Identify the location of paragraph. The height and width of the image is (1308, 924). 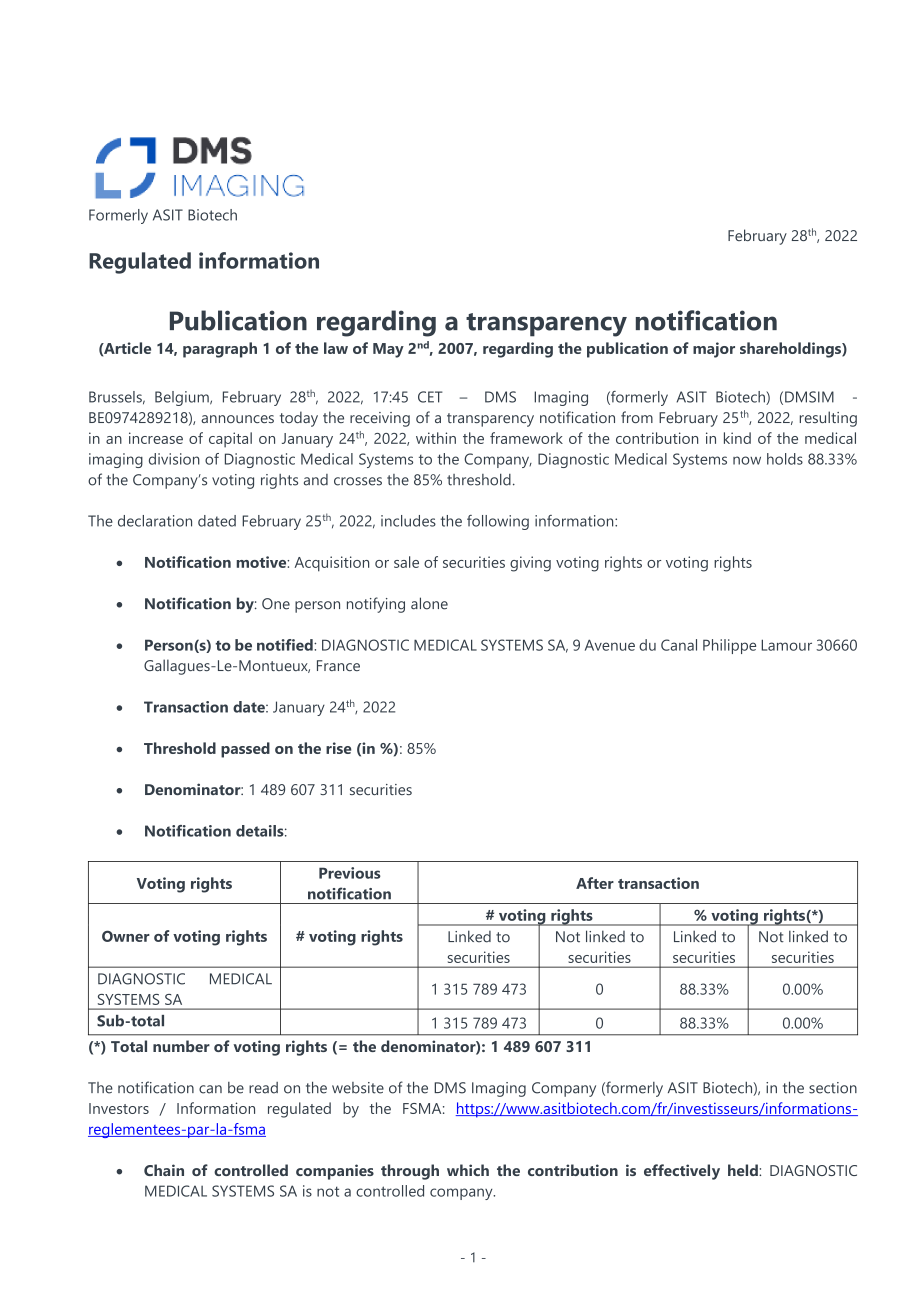
(220, 350).
